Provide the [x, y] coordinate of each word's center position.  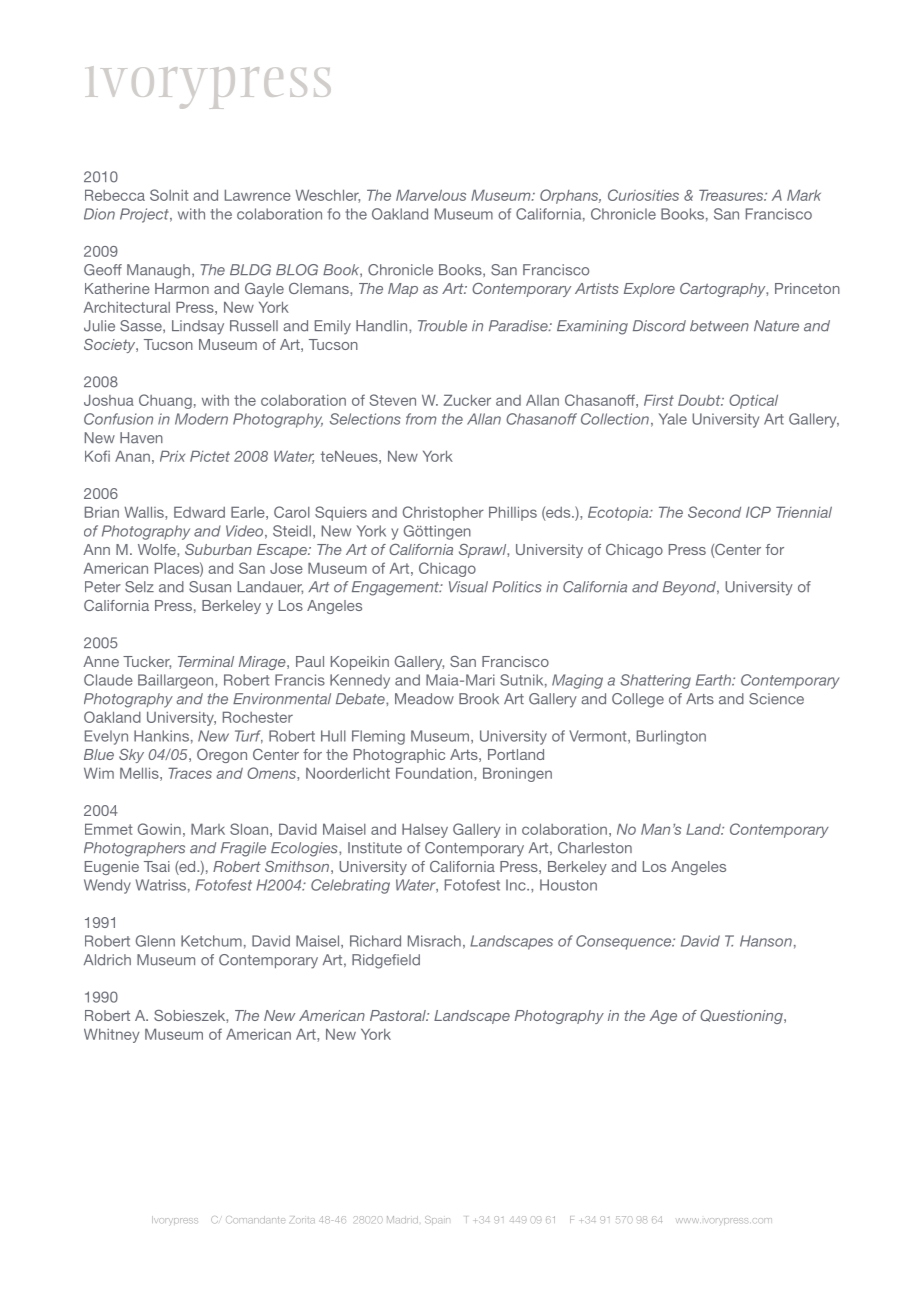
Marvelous [431, 195]
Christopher [443, 513]
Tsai [157, 866]
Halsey [425, 830]
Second [714, 512]
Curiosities [643, 195]
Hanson [766, 941]
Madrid [402, 1219]
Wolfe [158, 549]
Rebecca [115, 195]
